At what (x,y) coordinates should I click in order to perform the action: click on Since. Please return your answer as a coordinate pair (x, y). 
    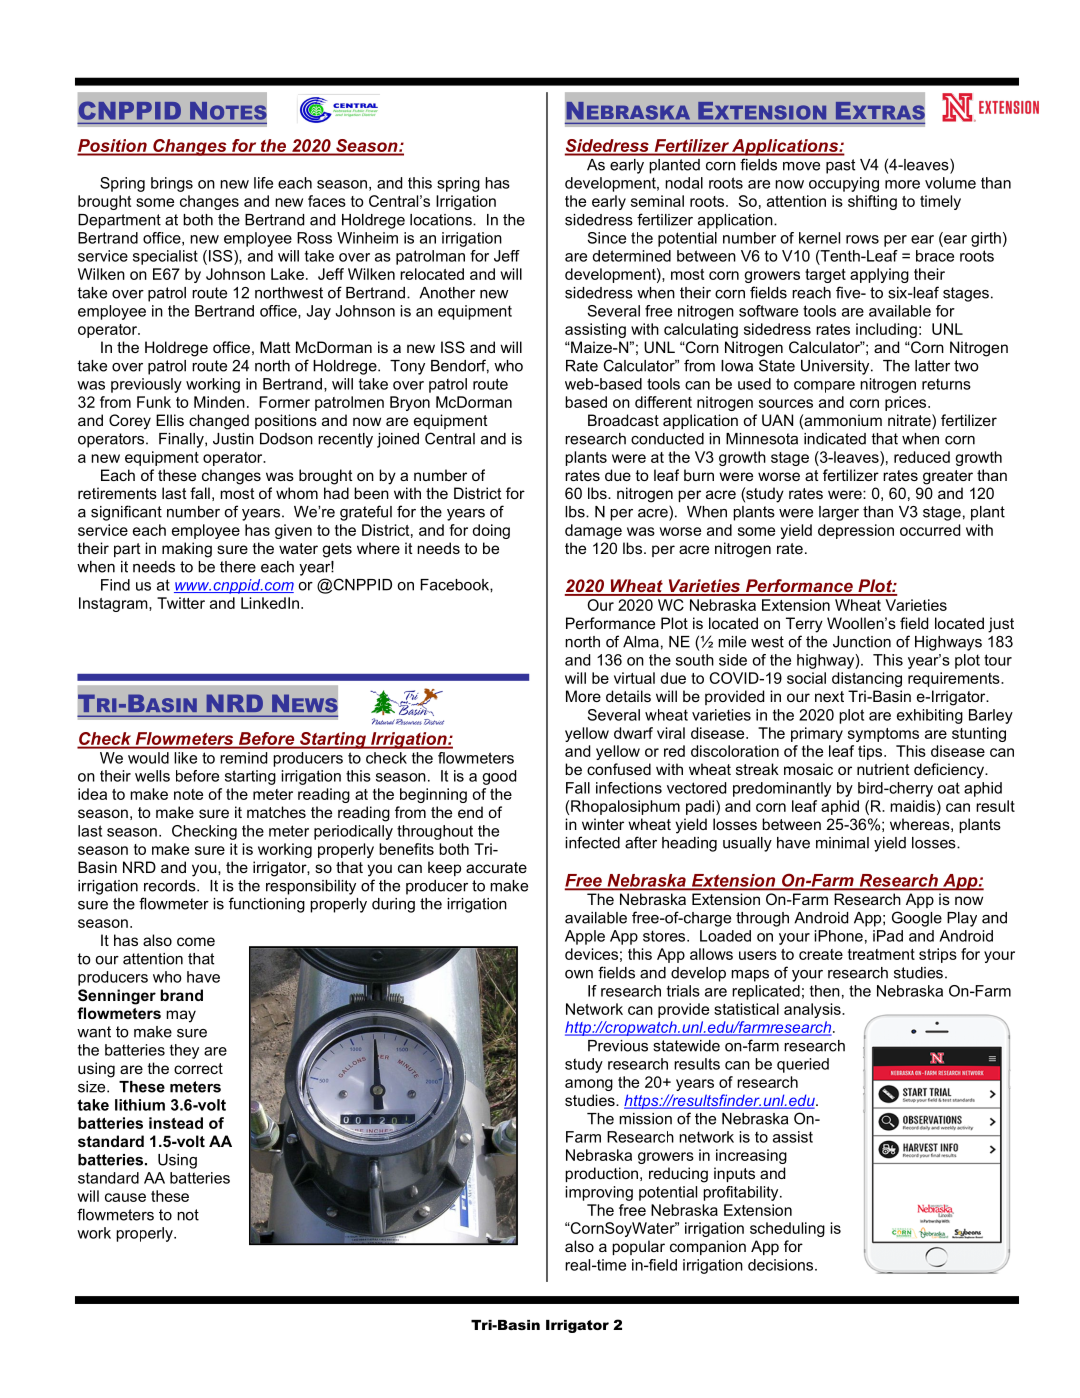
    Looking at the image, I should click on (607, 238).
